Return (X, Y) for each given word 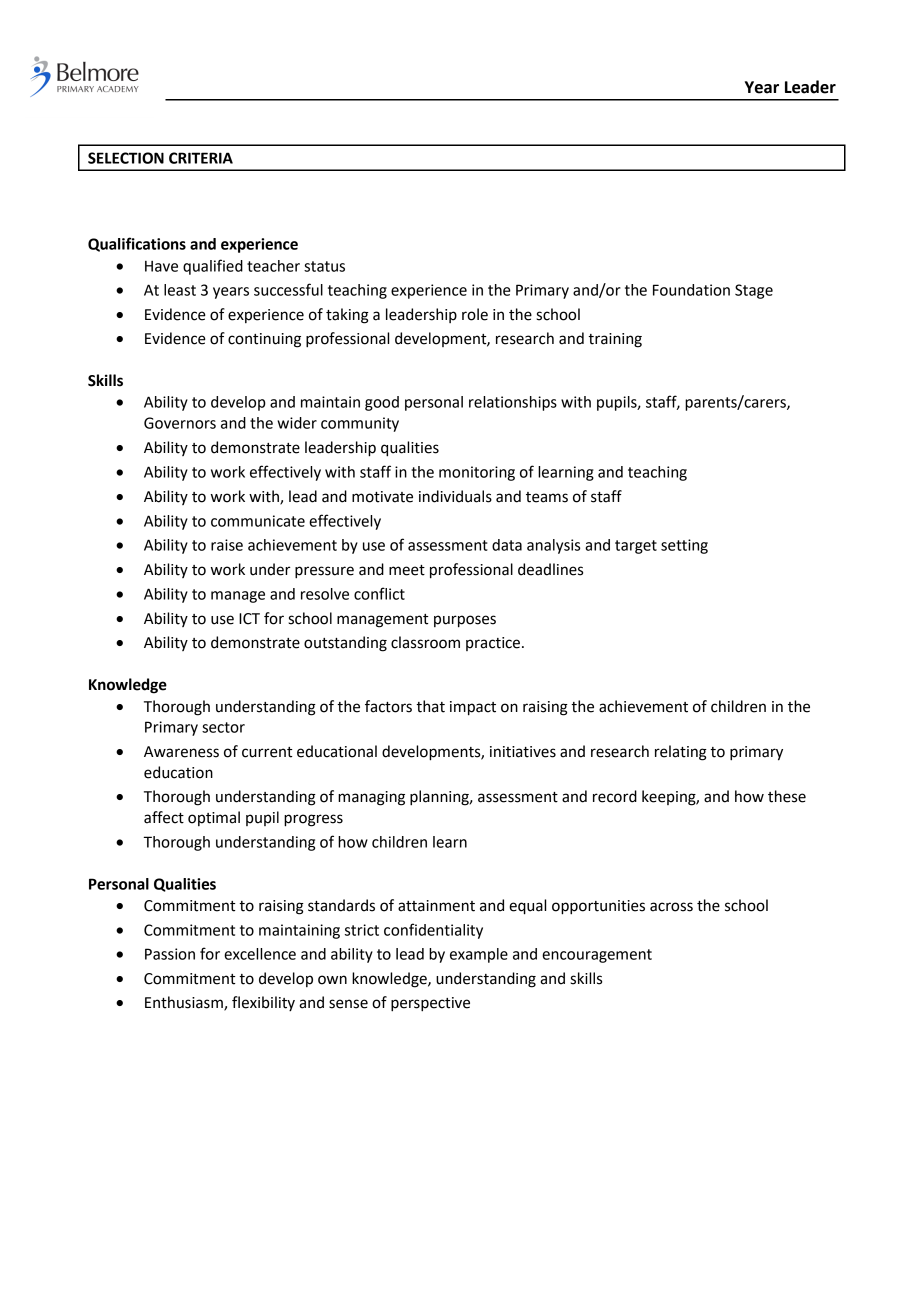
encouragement (597, 956)
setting (684, 546)
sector (223, 727)
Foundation (691, 290)
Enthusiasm (185, 1003)
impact (473, 708)
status (324, 266)
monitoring (477, 473)
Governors (180, 423)
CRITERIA (201, 158)
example (479, 955)
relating (681, 753)
